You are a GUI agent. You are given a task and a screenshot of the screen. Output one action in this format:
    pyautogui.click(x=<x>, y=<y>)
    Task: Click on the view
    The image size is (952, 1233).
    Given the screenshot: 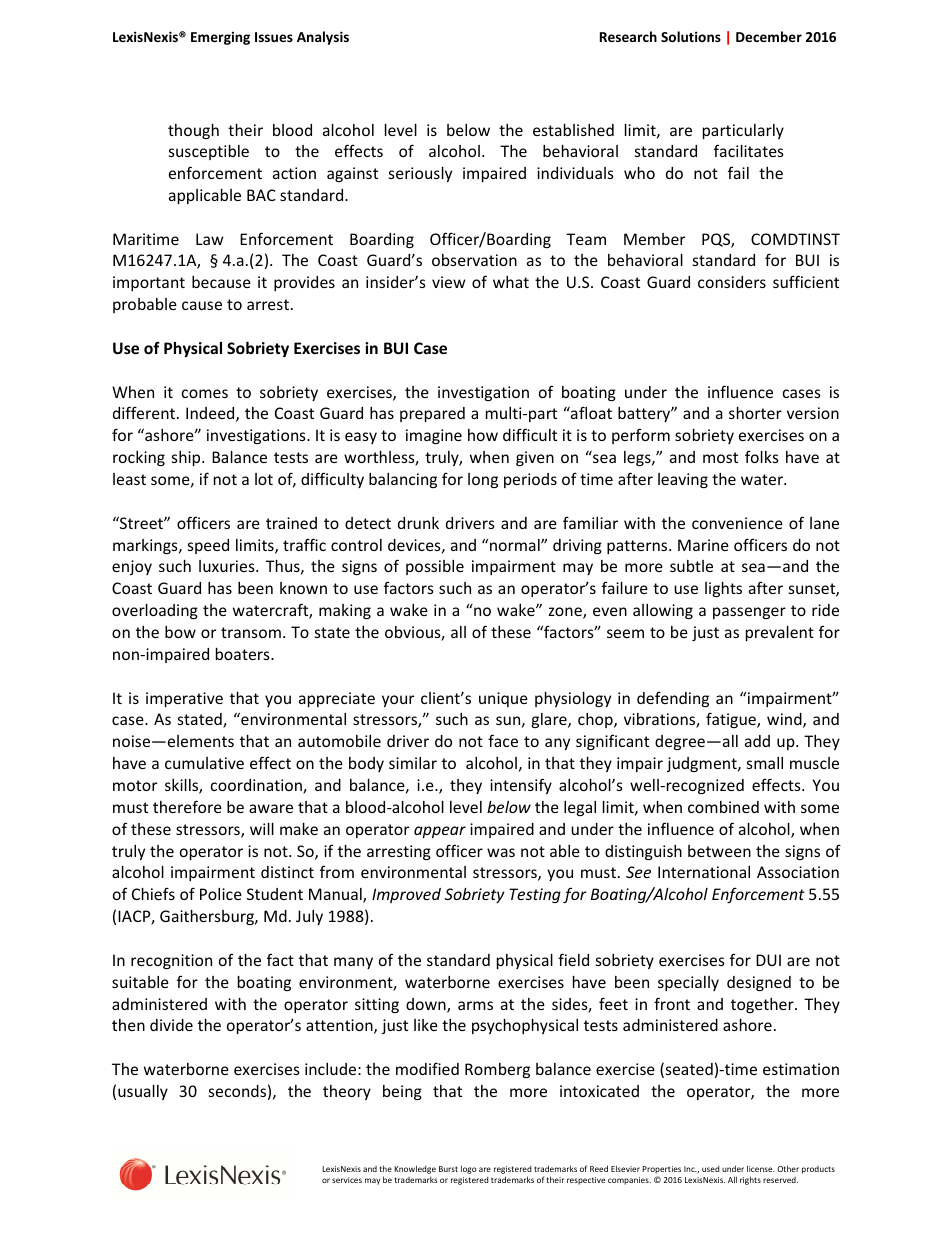 What is the action you would take?
    pyautogui.click(x=448, y=282)
